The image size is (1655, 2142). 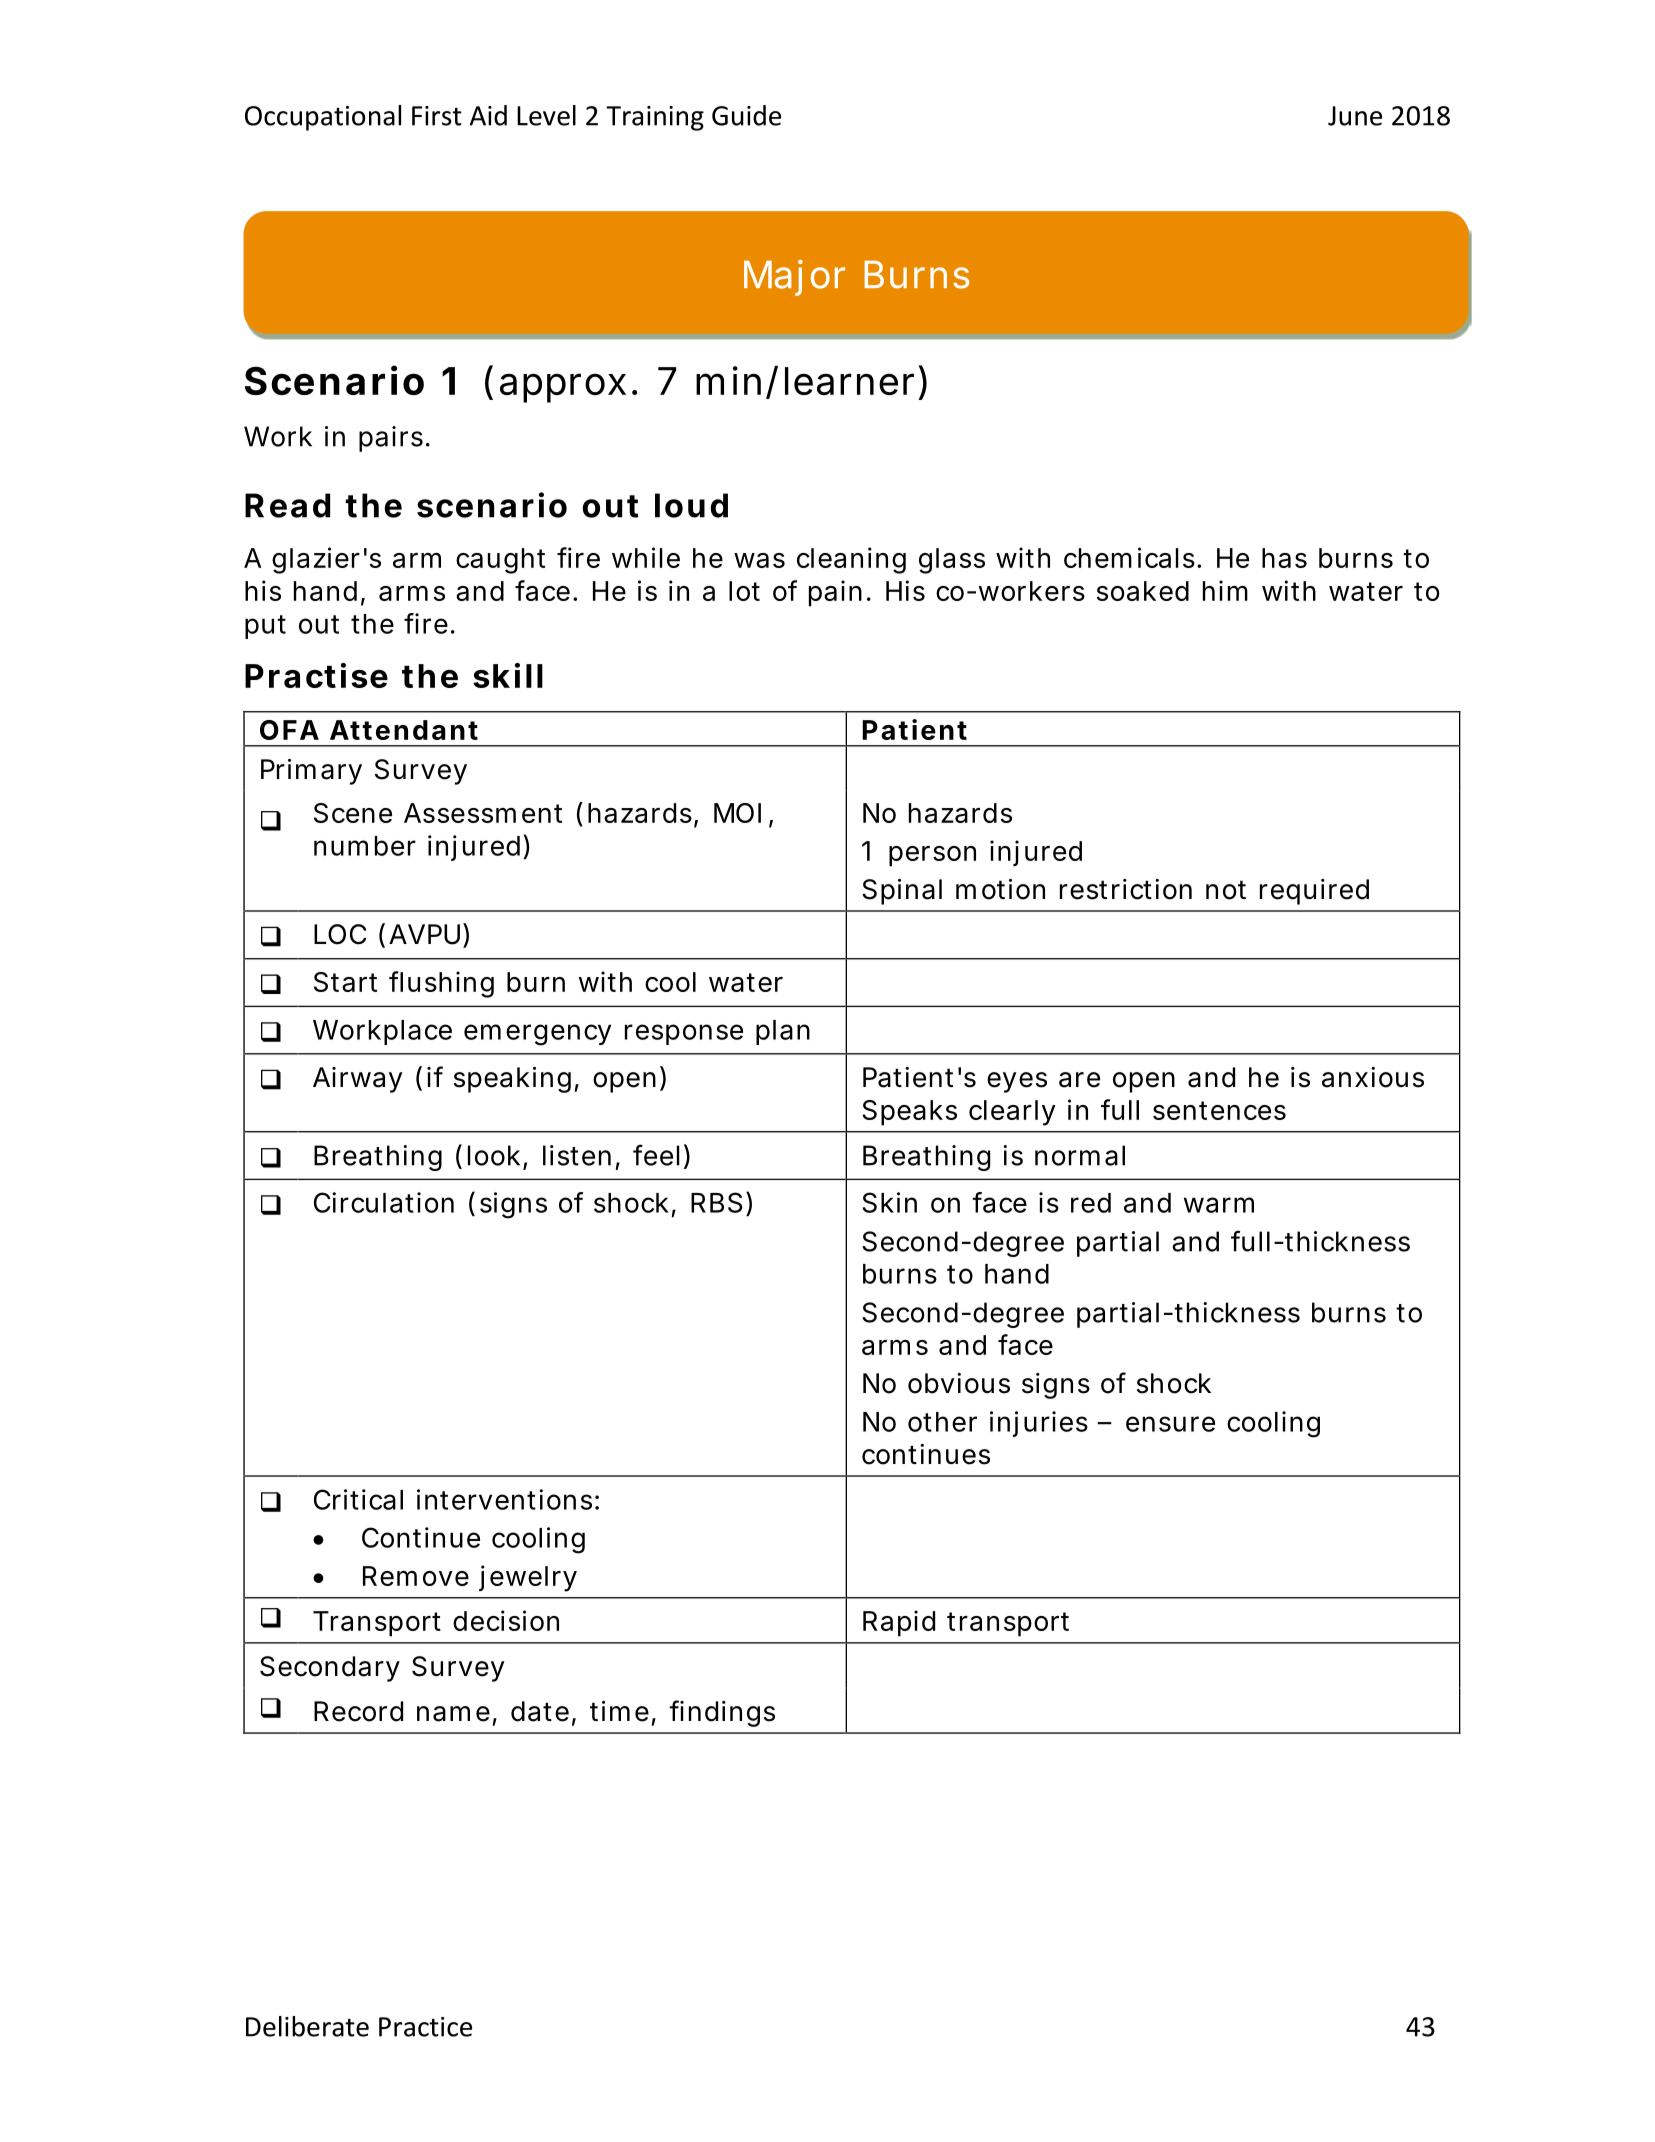 What do you see at coordinates (1170, 1424) in the page?
I see `ensure` at bounding box center [1170, 1424].
